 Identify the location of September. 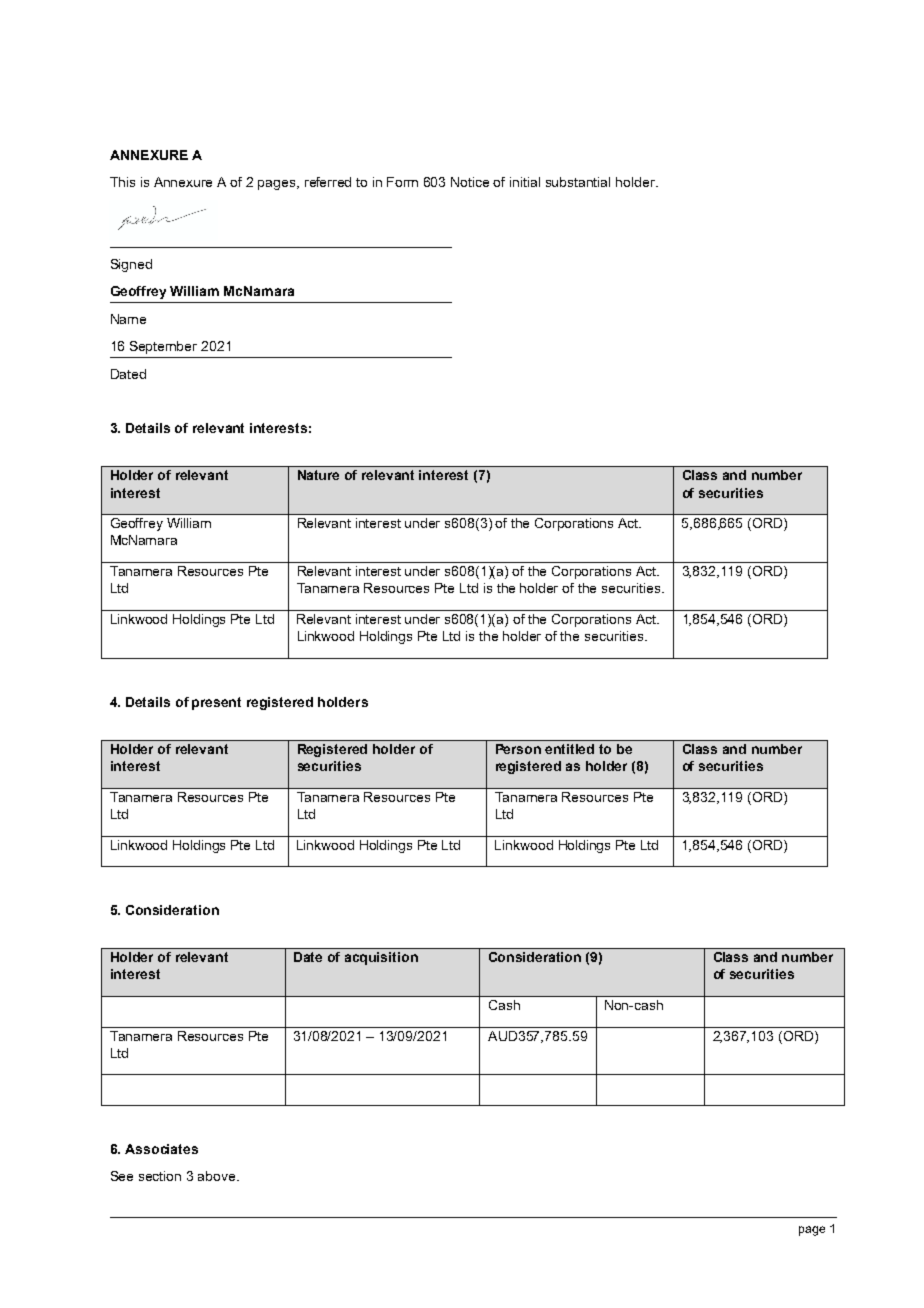
(163, 347).
